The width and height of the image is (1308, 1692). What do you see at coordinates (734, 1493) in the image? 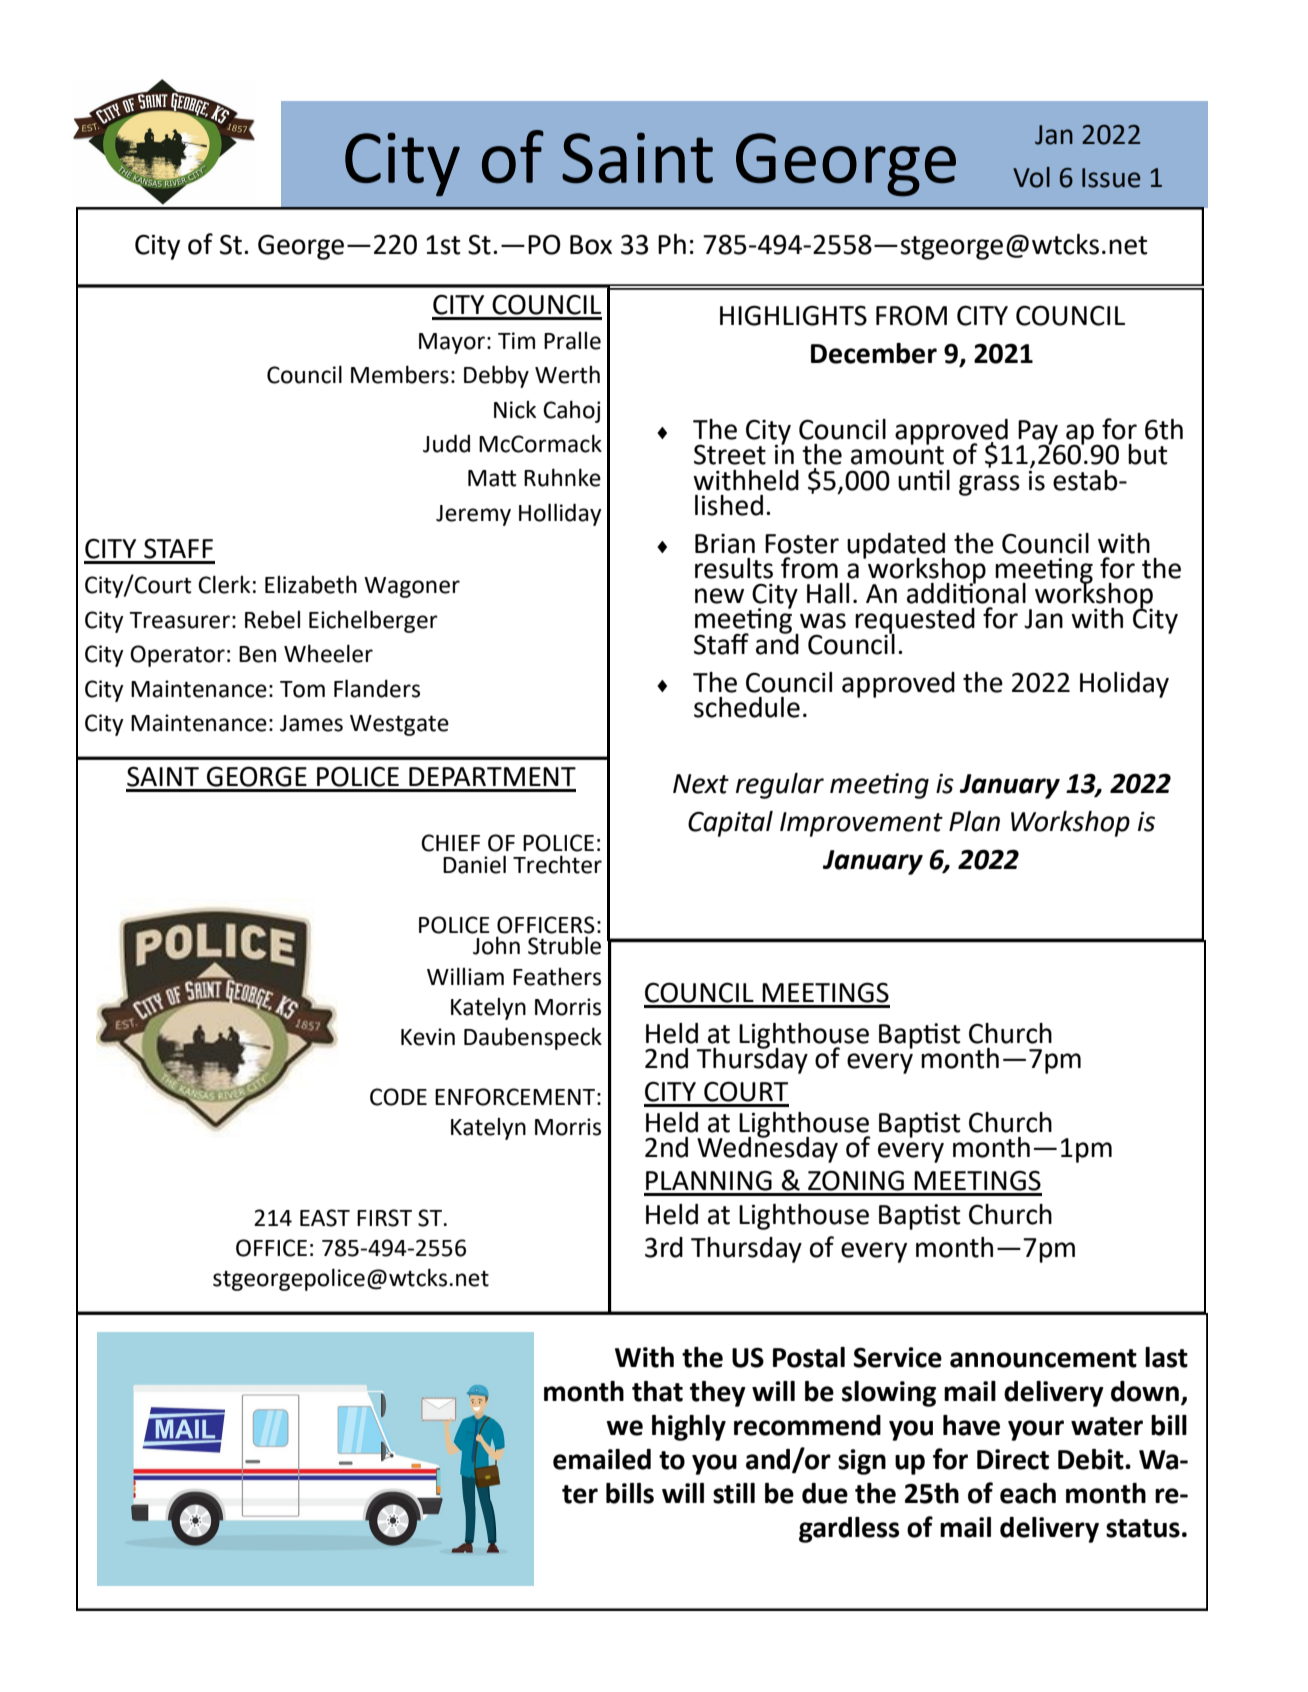
I see `still` at bounding box center [734, 1493].
